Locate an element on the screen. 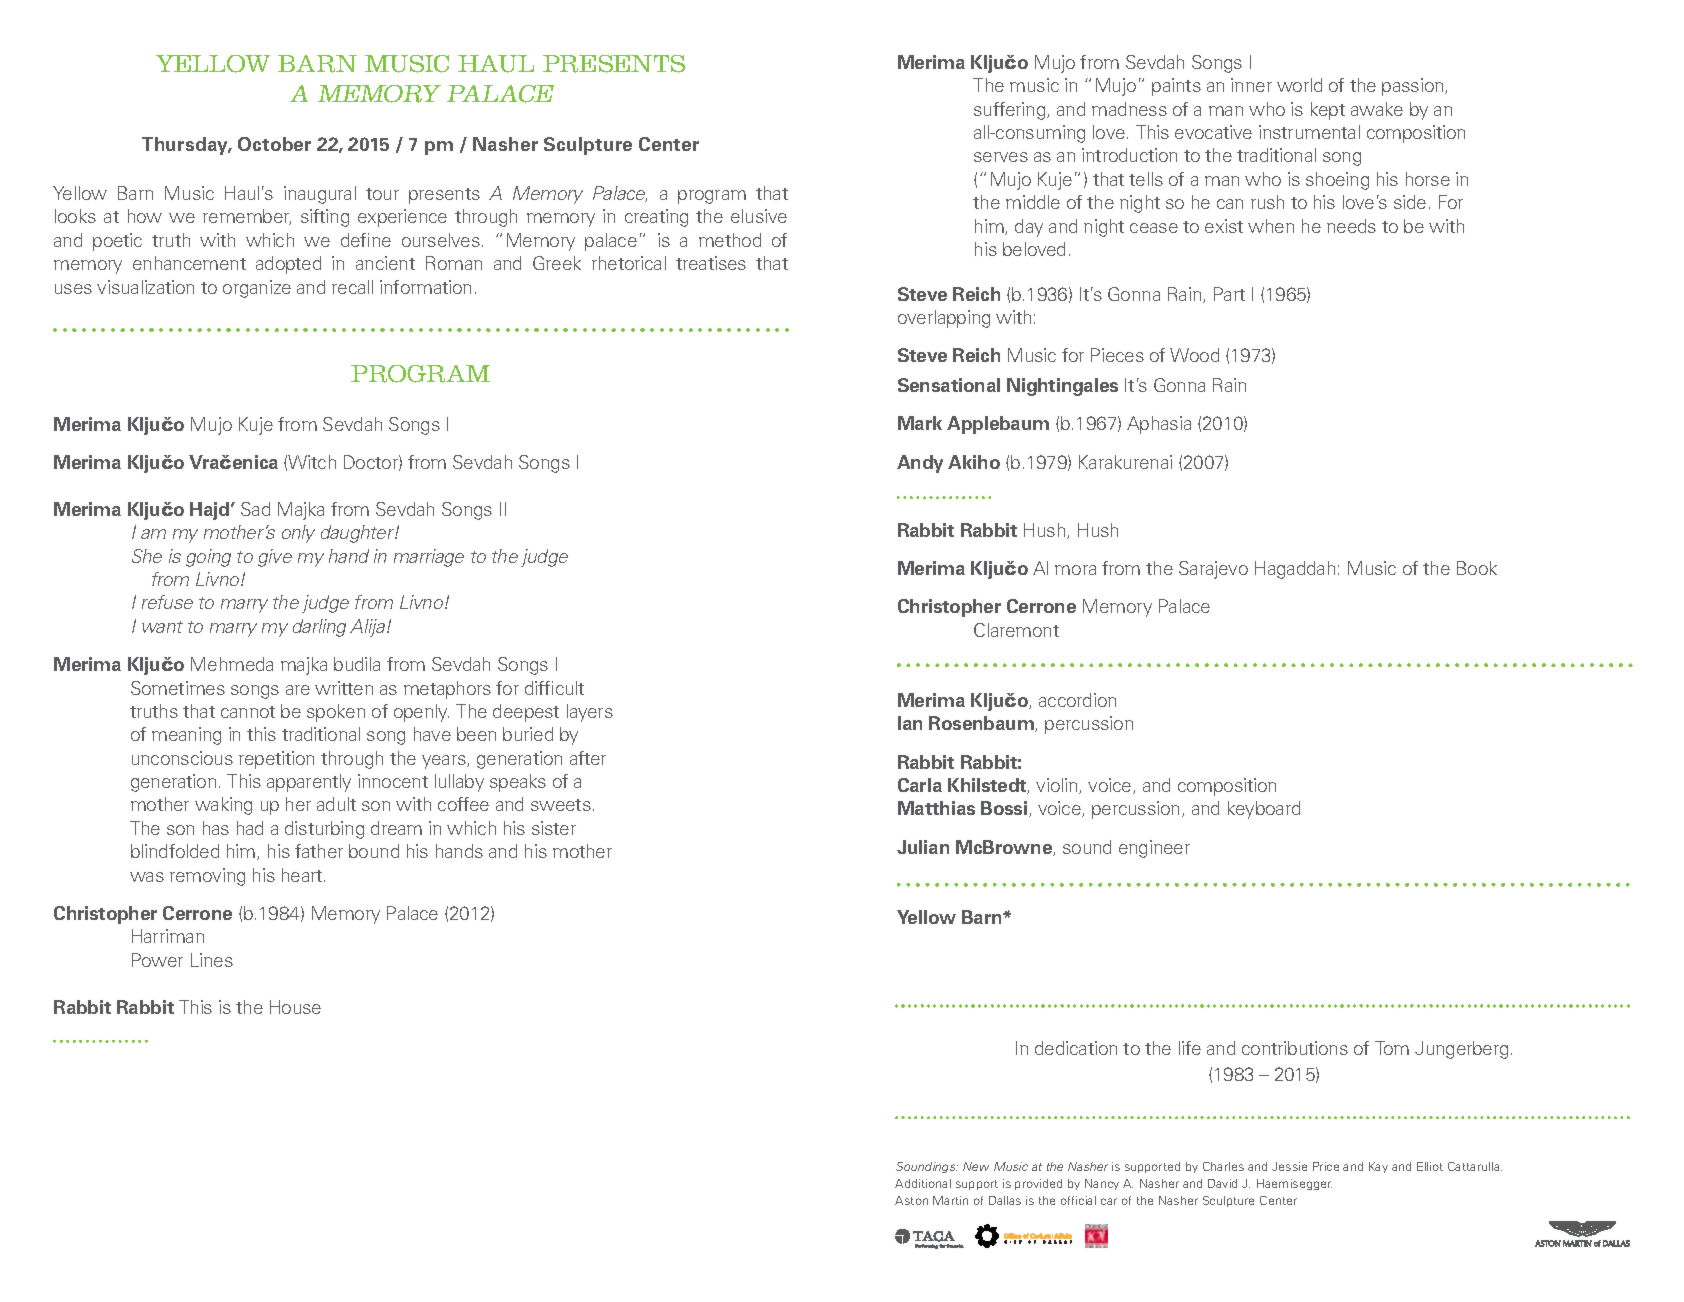 The image size is (1684, 1302). Price is located at coordinates (1326, 1166).
